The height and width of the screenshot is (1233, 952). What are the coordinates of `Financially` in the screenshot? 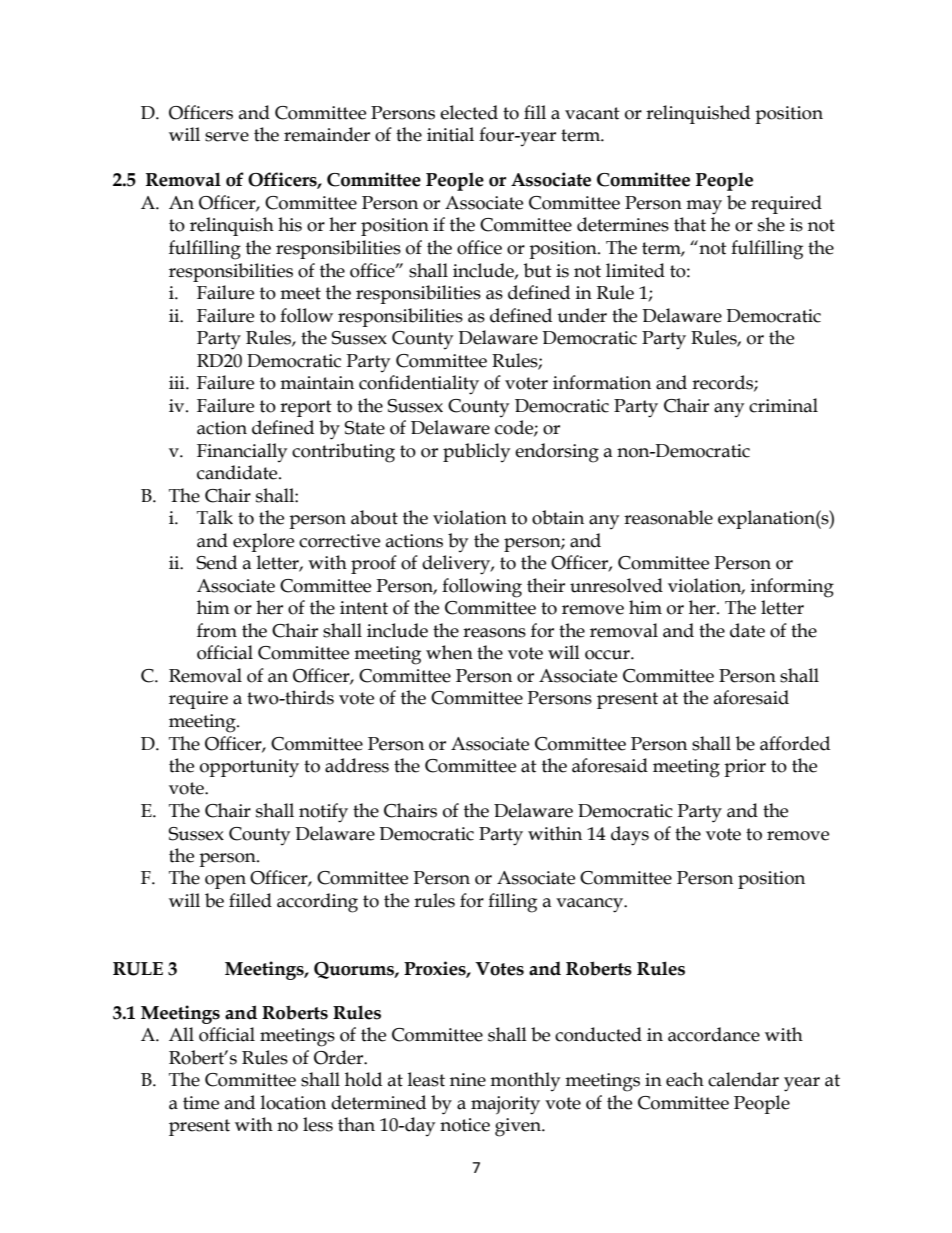 It's located at (242, 452).
